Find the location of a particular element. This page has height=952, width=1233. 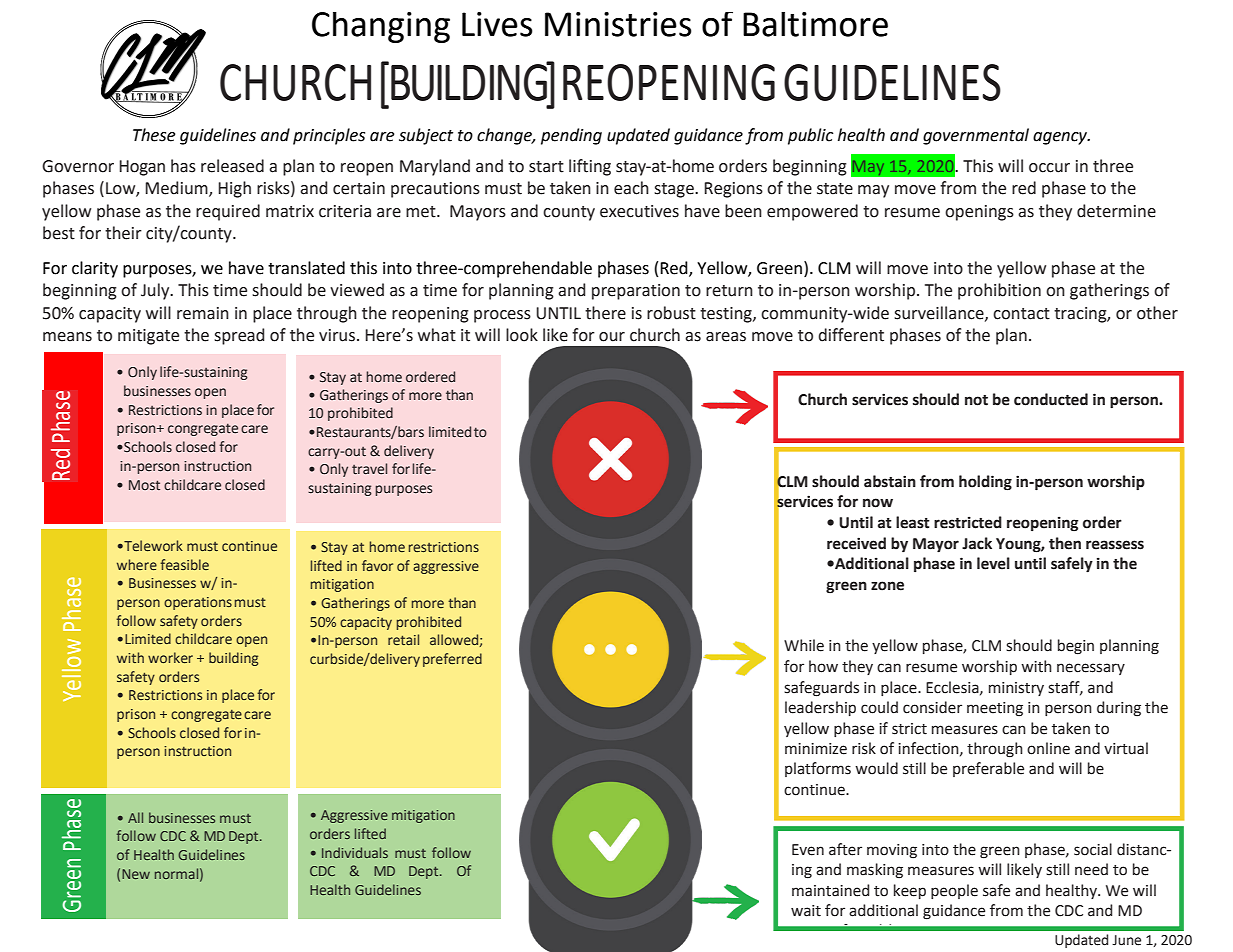

July is located at coordinates (156, 291).
